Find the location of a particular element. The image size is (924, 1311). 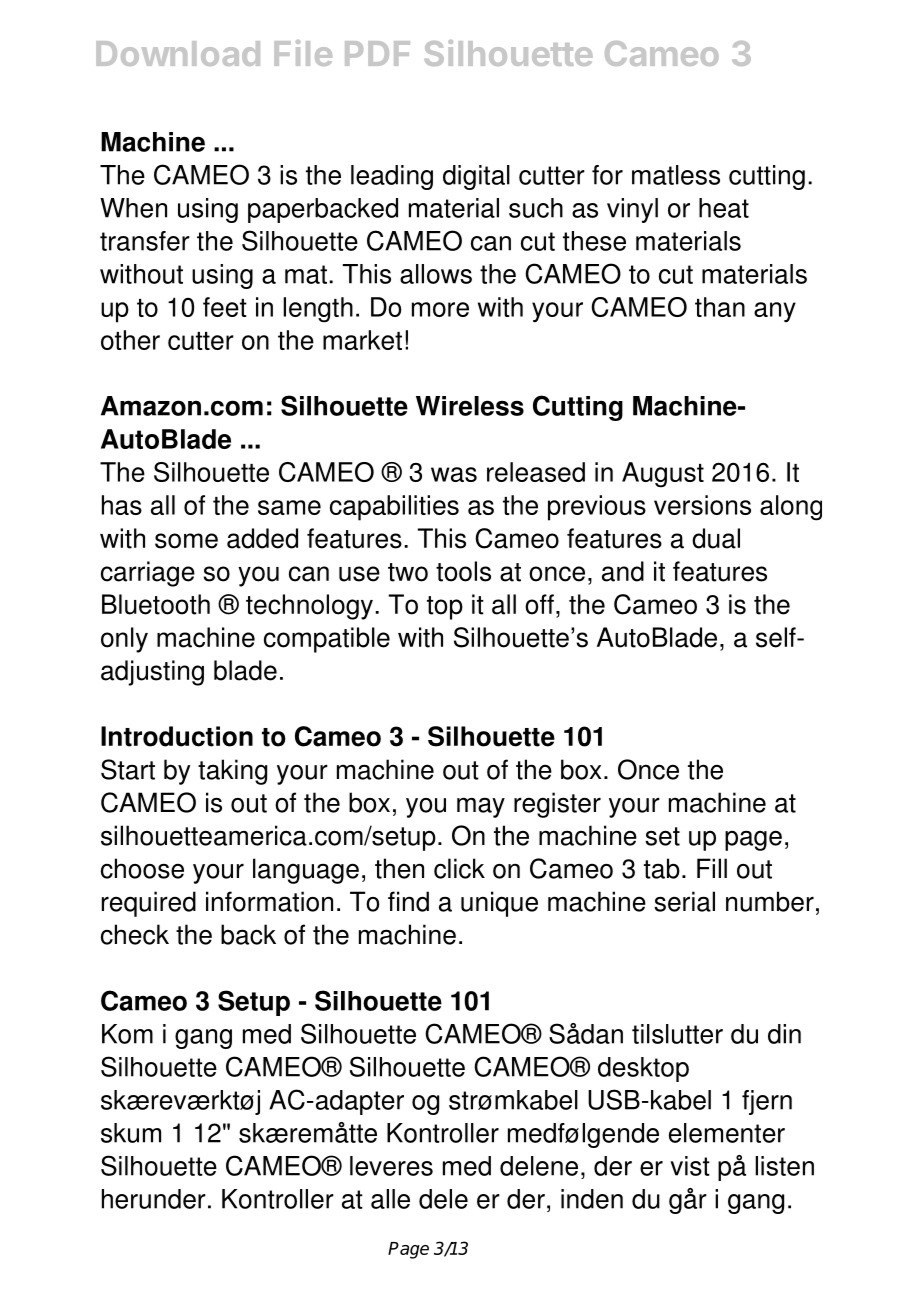

taking is located at coordinates (232, 772).
